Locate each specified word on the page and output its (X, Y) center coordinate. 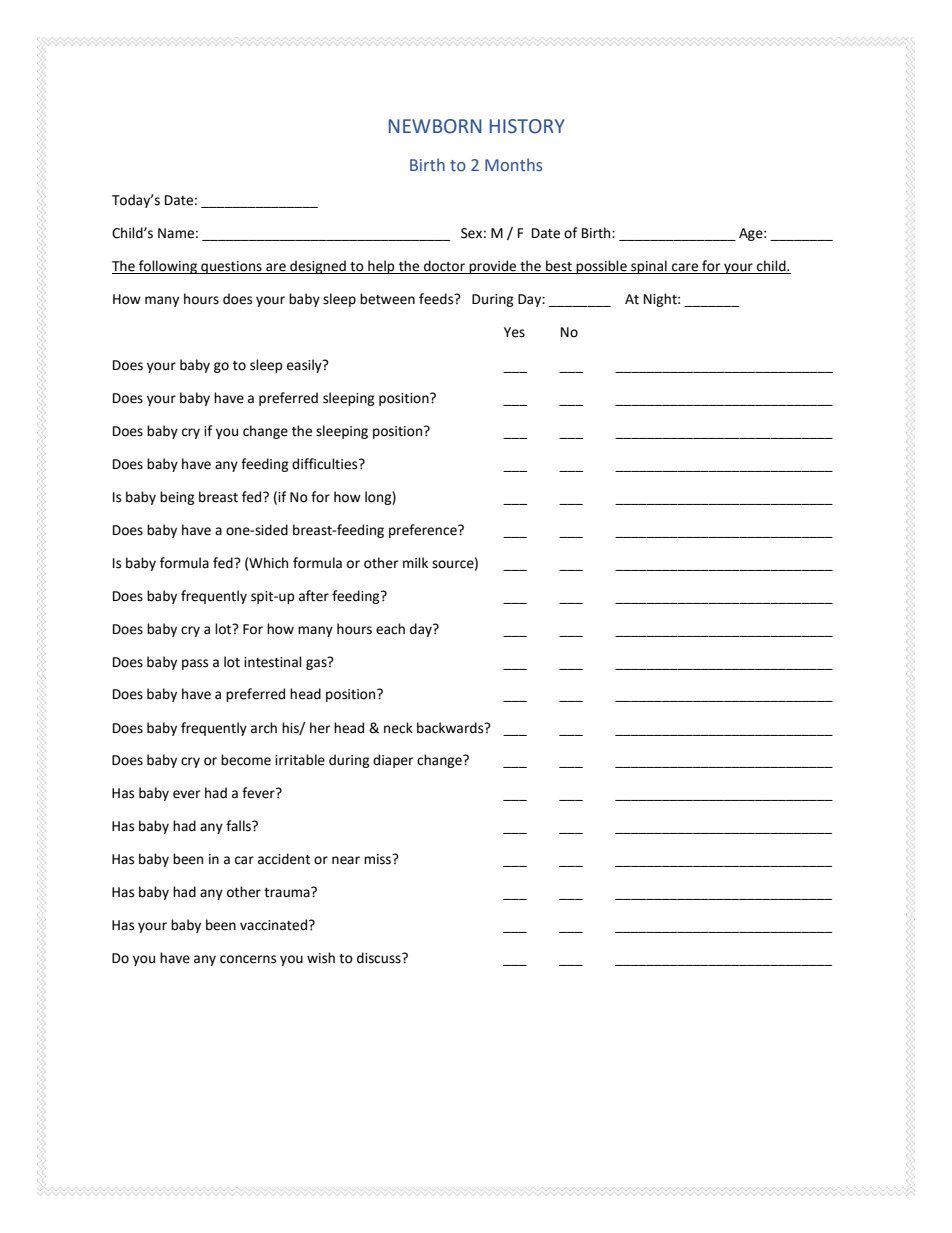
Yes (514, 332)
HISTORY (527, 126)
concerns (248, 959)
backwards (451, 728)
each (390, 629)
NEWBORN (435, 126)
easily (305, 366)
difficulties (326, 464)
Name (176, 233)
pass (195, 664)
